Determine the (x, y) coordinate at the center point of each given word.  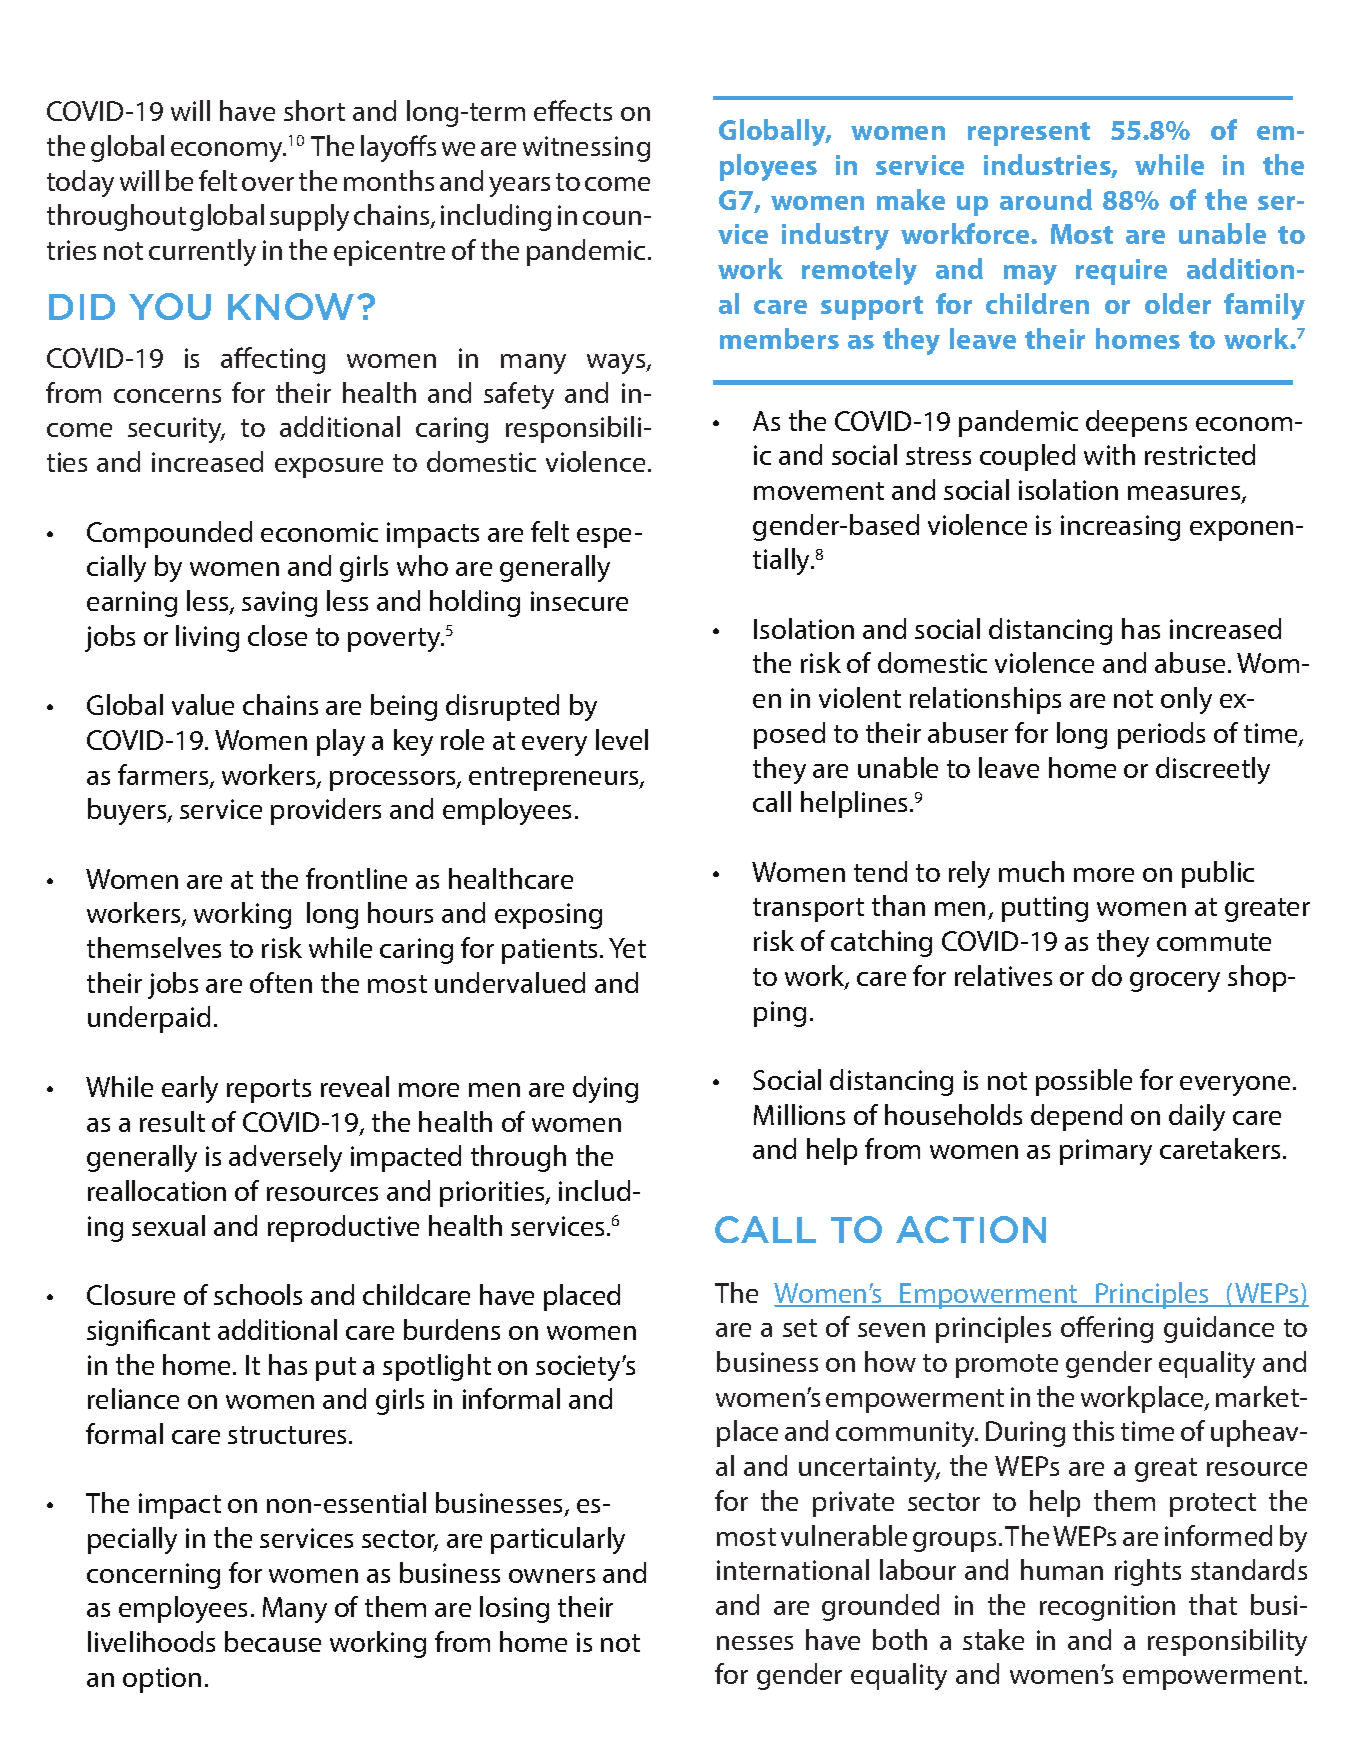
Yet (627, 948)
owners (552, 1576)
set (800, 1328)
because (273, 1641)
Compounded (169, 534)
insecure (579, 601)
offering (1107, 1329)
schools (258, 1294)
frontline (356, 878)
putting (1045, 909)
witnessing (586, 149)
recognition (1107, 1608)
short (314, 110)
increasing (1120, 528)
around (1046, 199)
